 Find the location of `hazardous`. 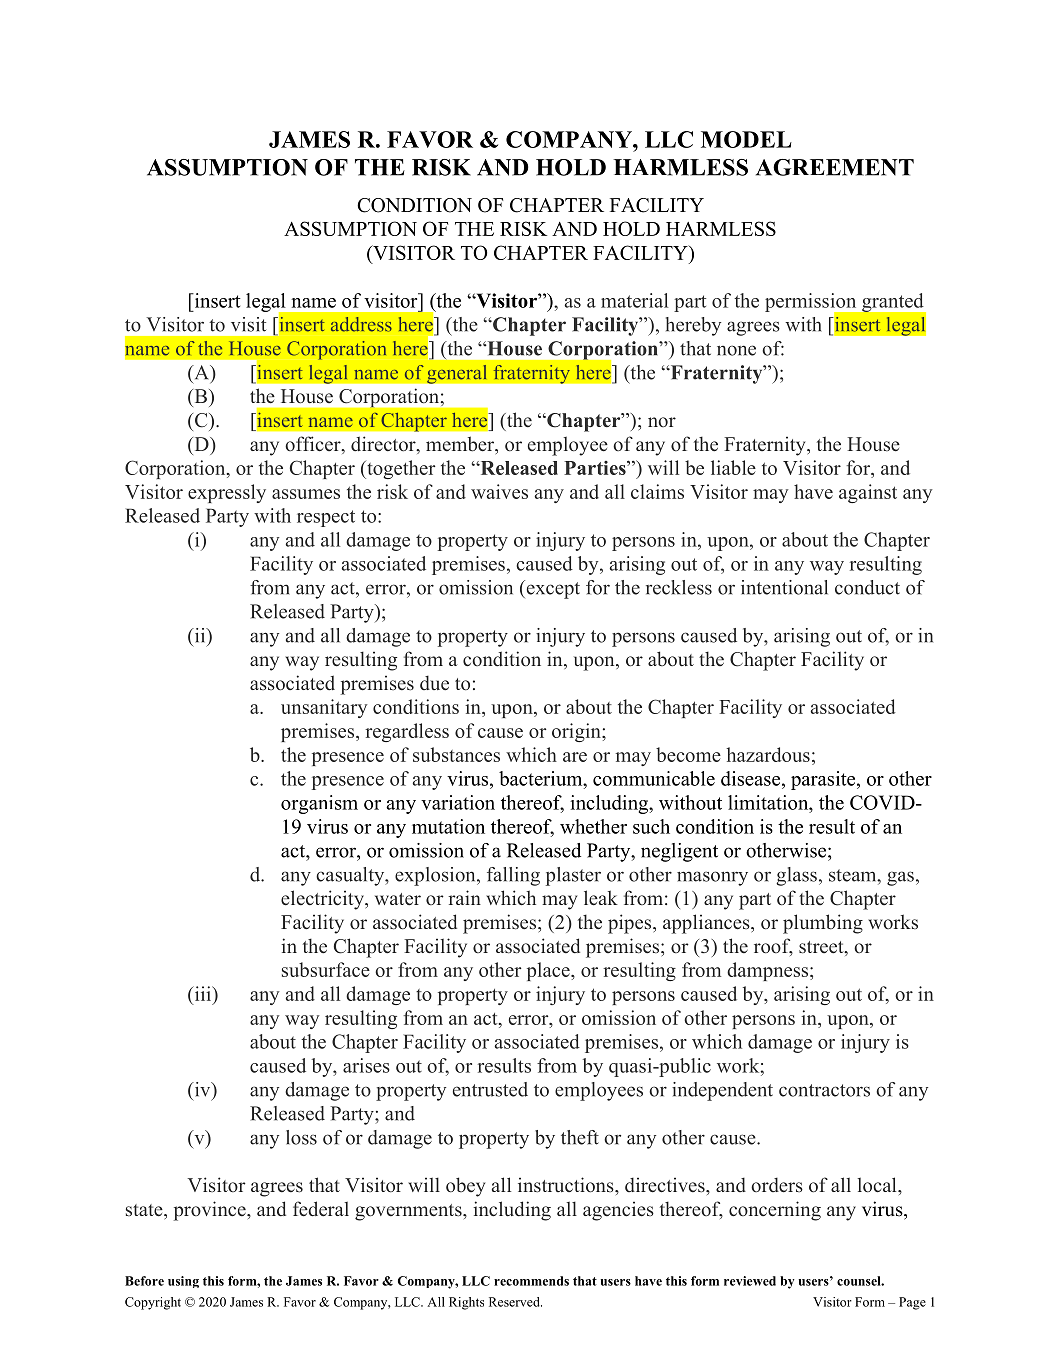

hazardous is located at coordinates (768, 754).
